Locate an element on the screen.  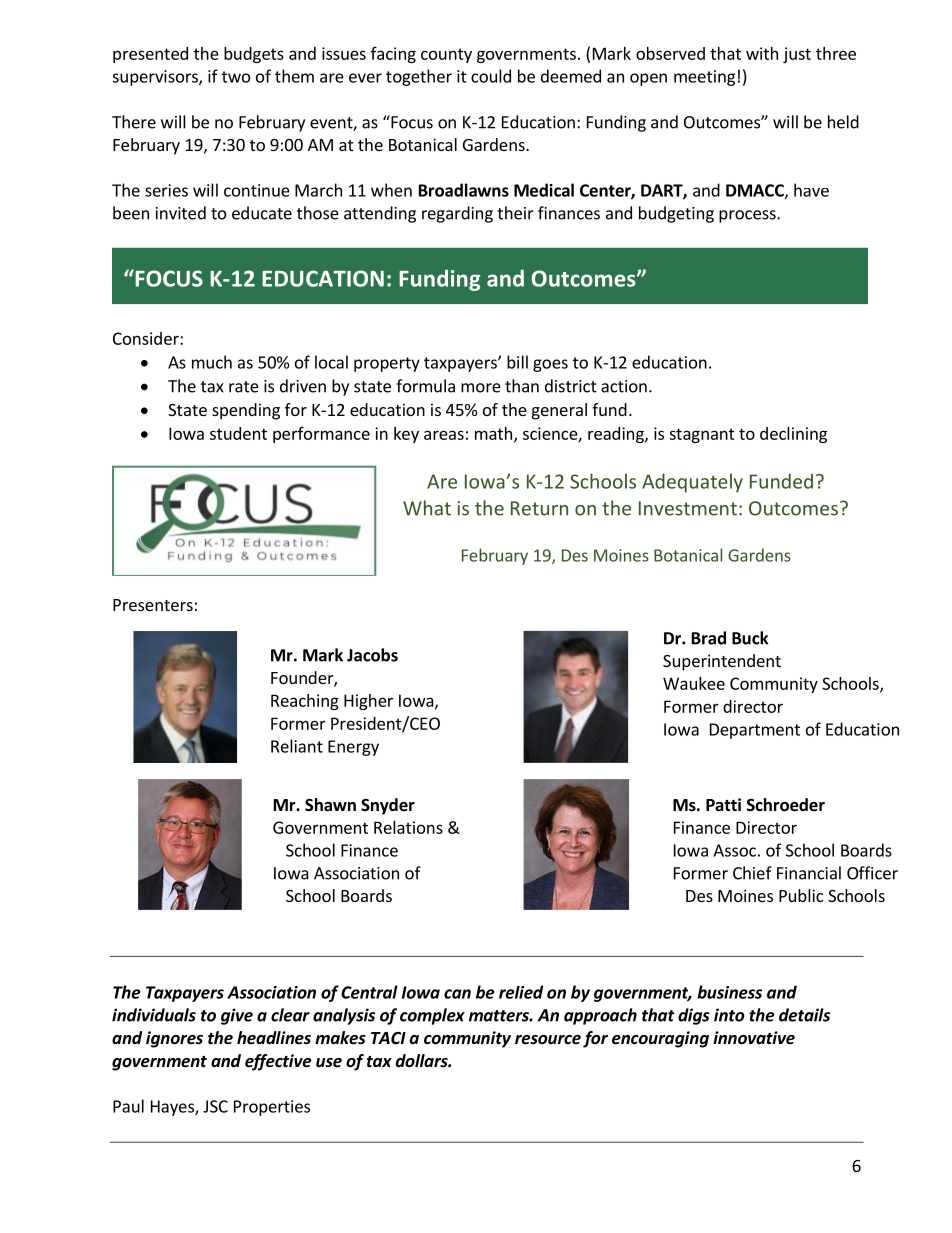
JSC is located at coordinates (215, 1106).
